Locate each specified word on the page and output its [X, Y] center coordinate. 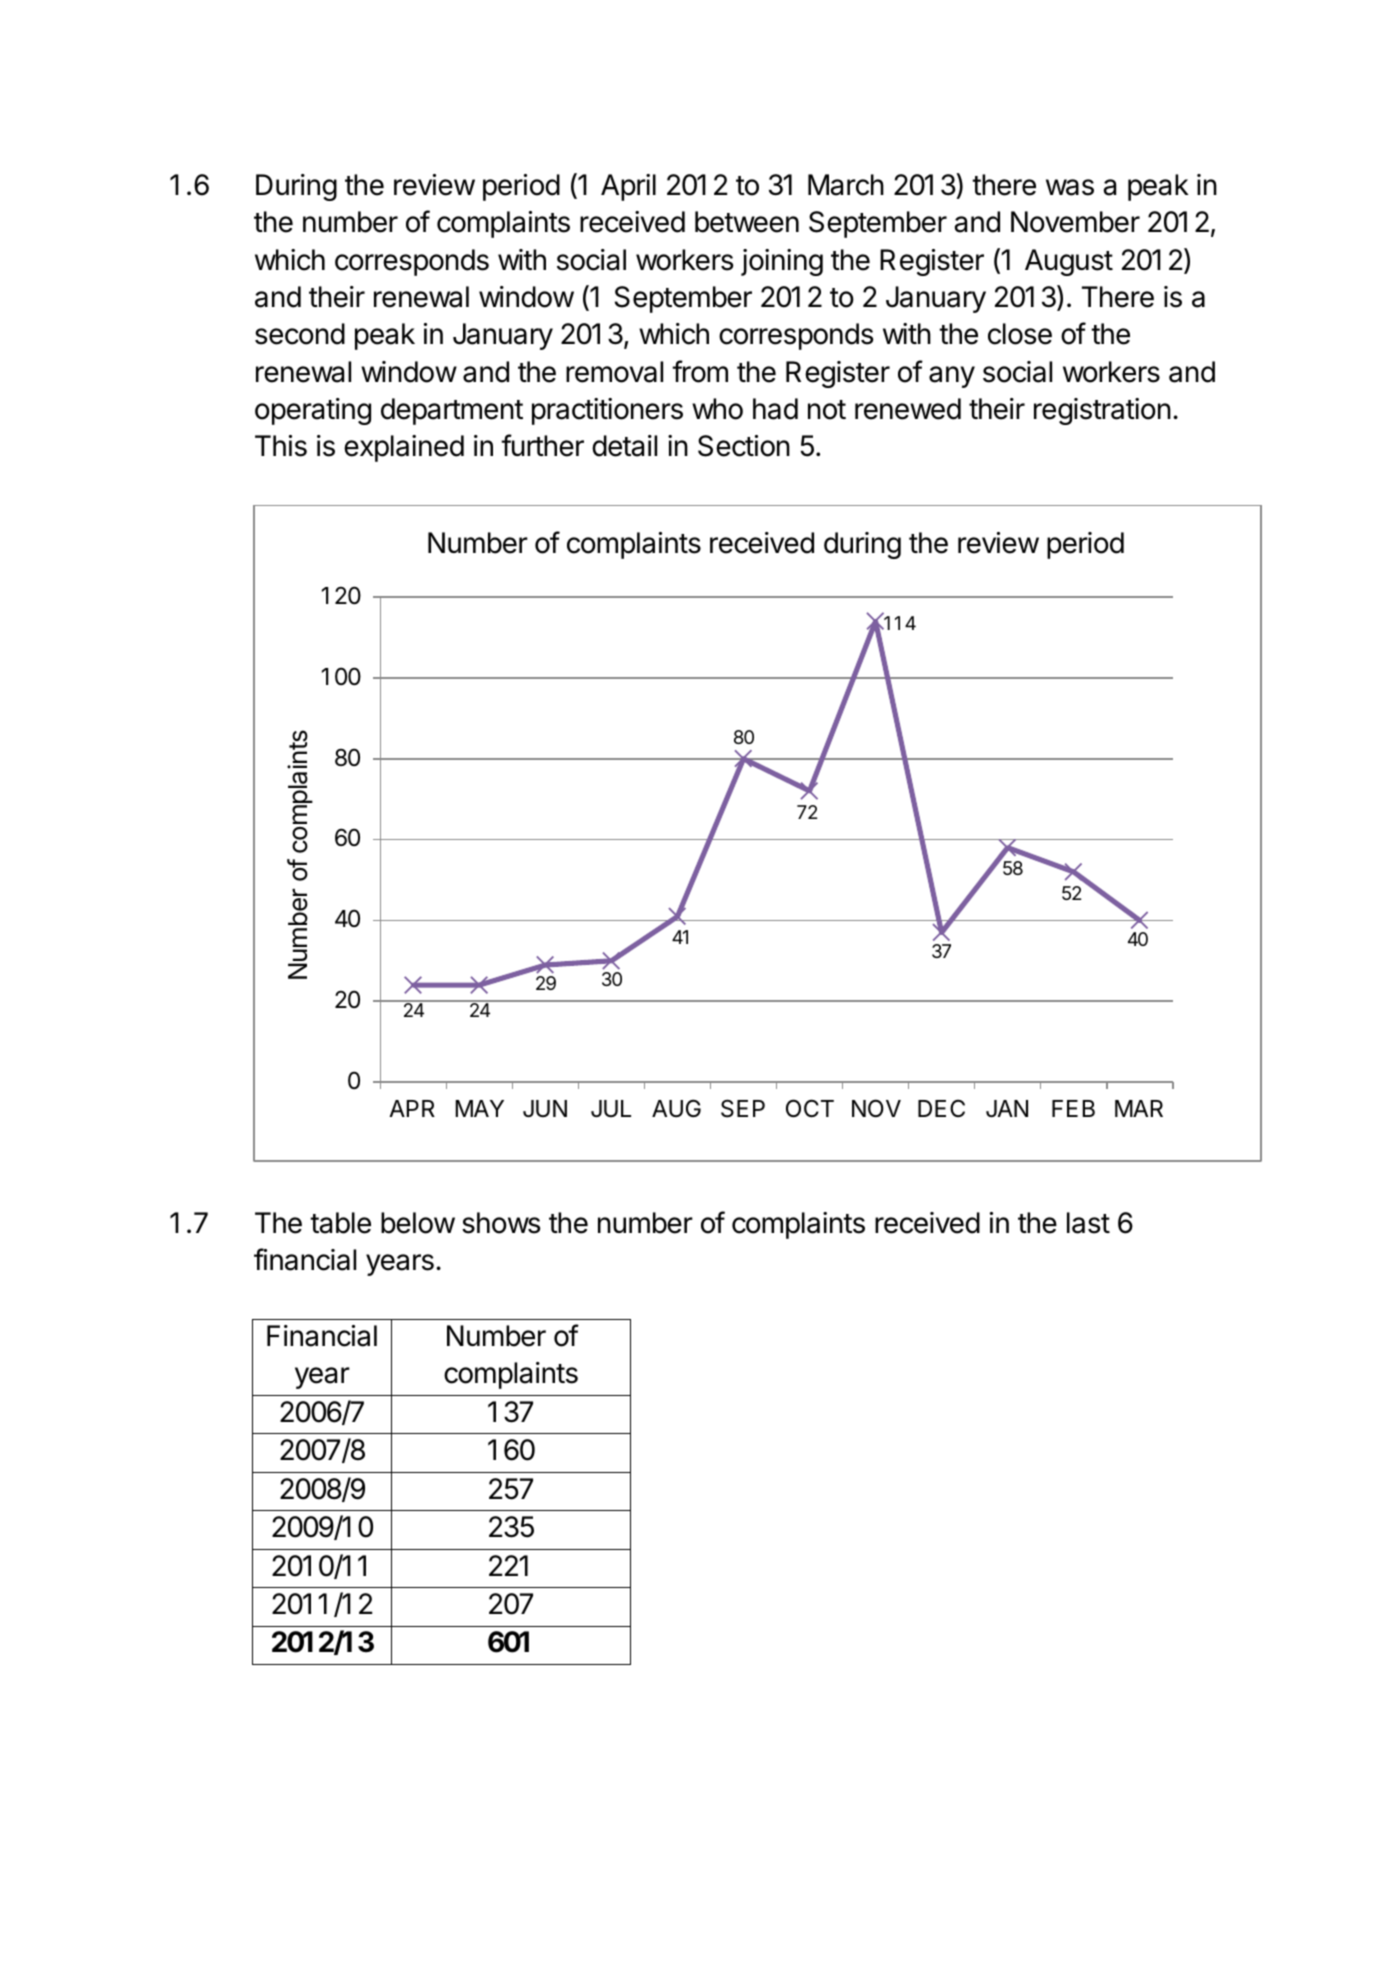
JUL [611, 1108]
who [717, 409]
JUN [545, 1108]
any [952, 377]
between [747, 222]
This [281, 446]
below [418, 1223]
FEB [1073, 1108]
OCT [810, 1108]
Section [744, 446]
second [300, 334]
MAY [479, 1108]
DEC [941, 1108]
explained [404, 448]
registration [1102, 411]
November [1075, 222]
